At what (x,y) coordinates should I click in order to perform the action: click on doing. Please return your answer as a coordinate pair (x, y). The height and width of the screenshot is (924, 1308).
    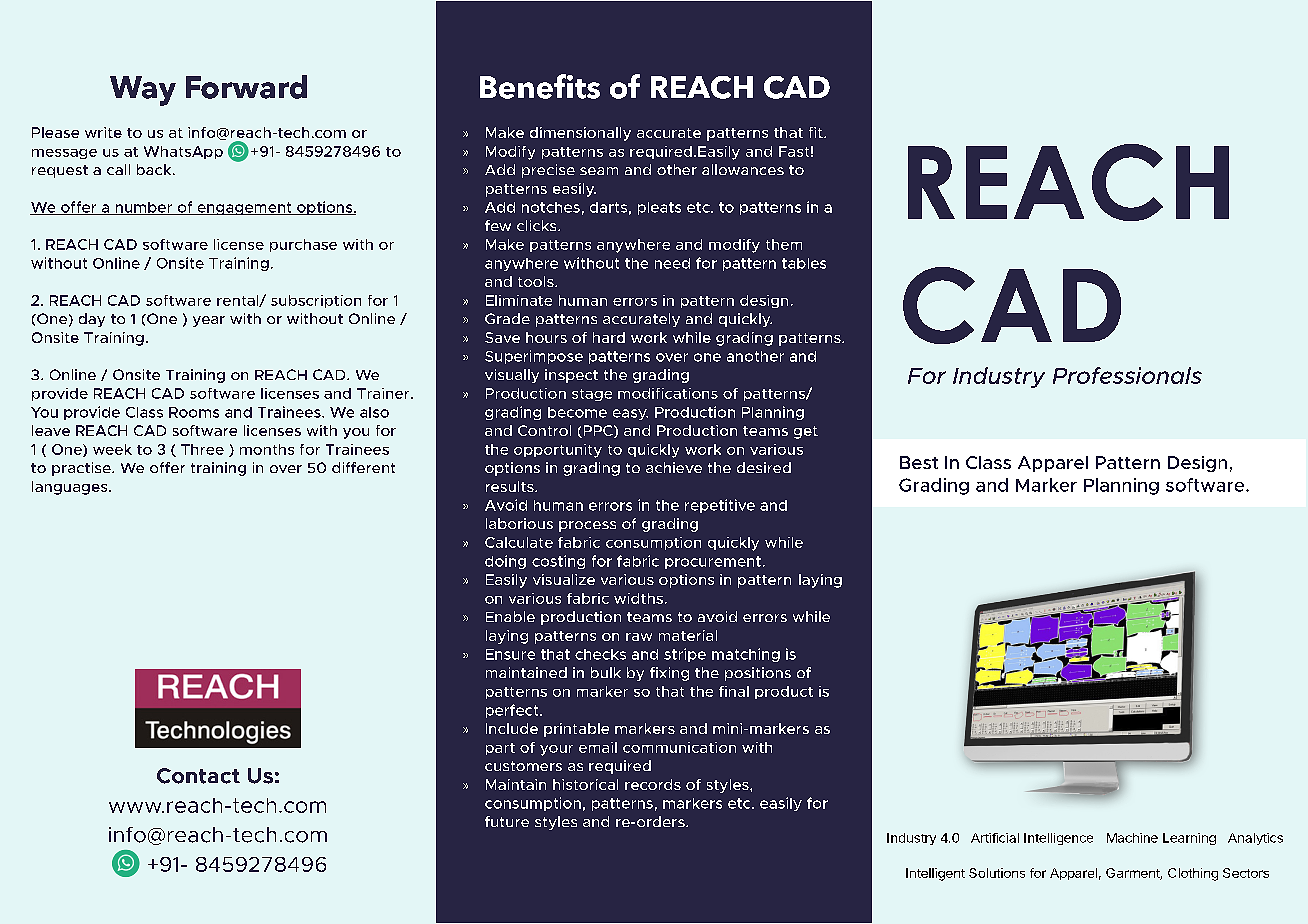
    Looking at the image, I should click on (505, 562).
